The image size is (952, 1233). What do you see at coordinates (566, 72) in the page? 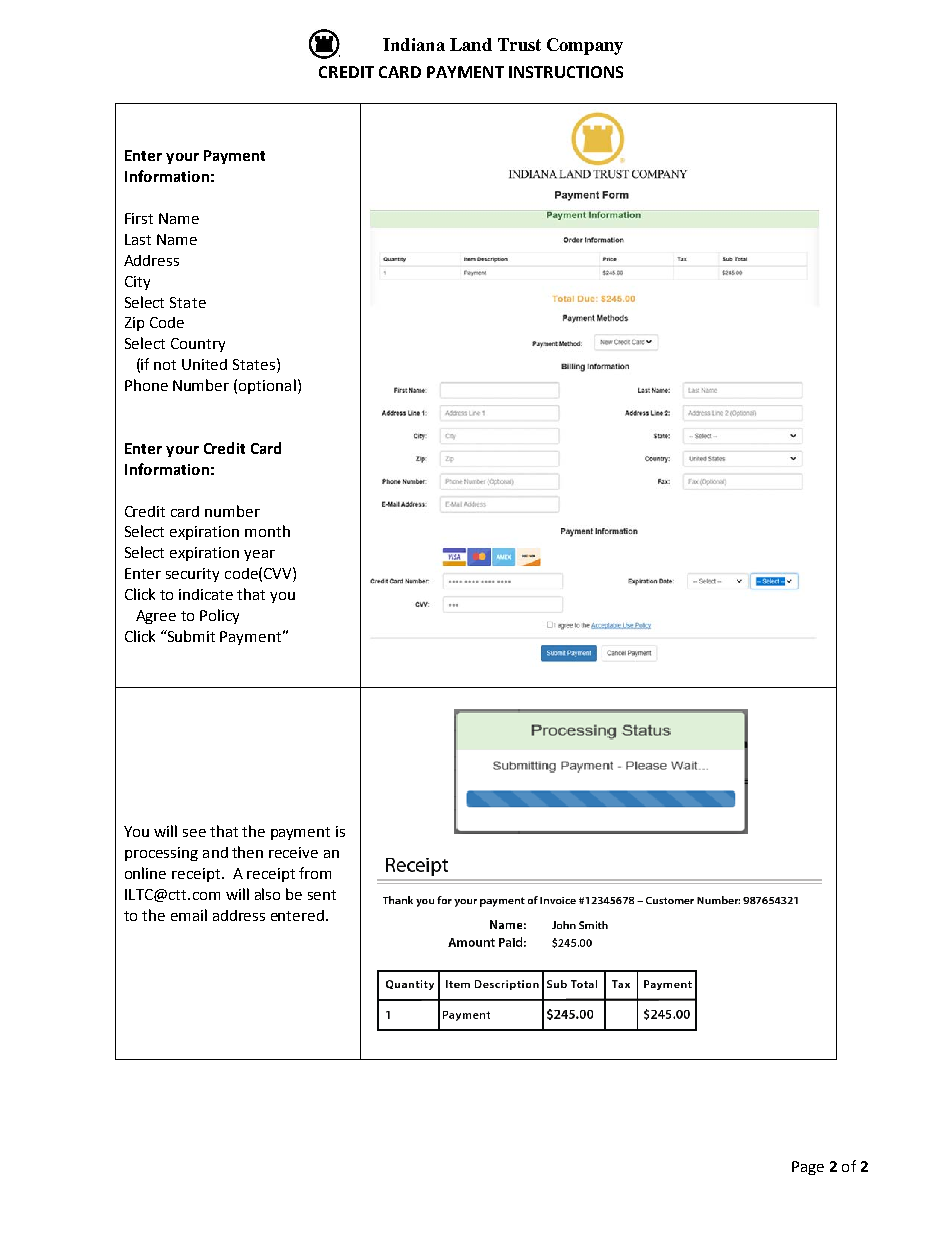
I see `INSTRUCTIONS` at bounding box center [566, 72].
